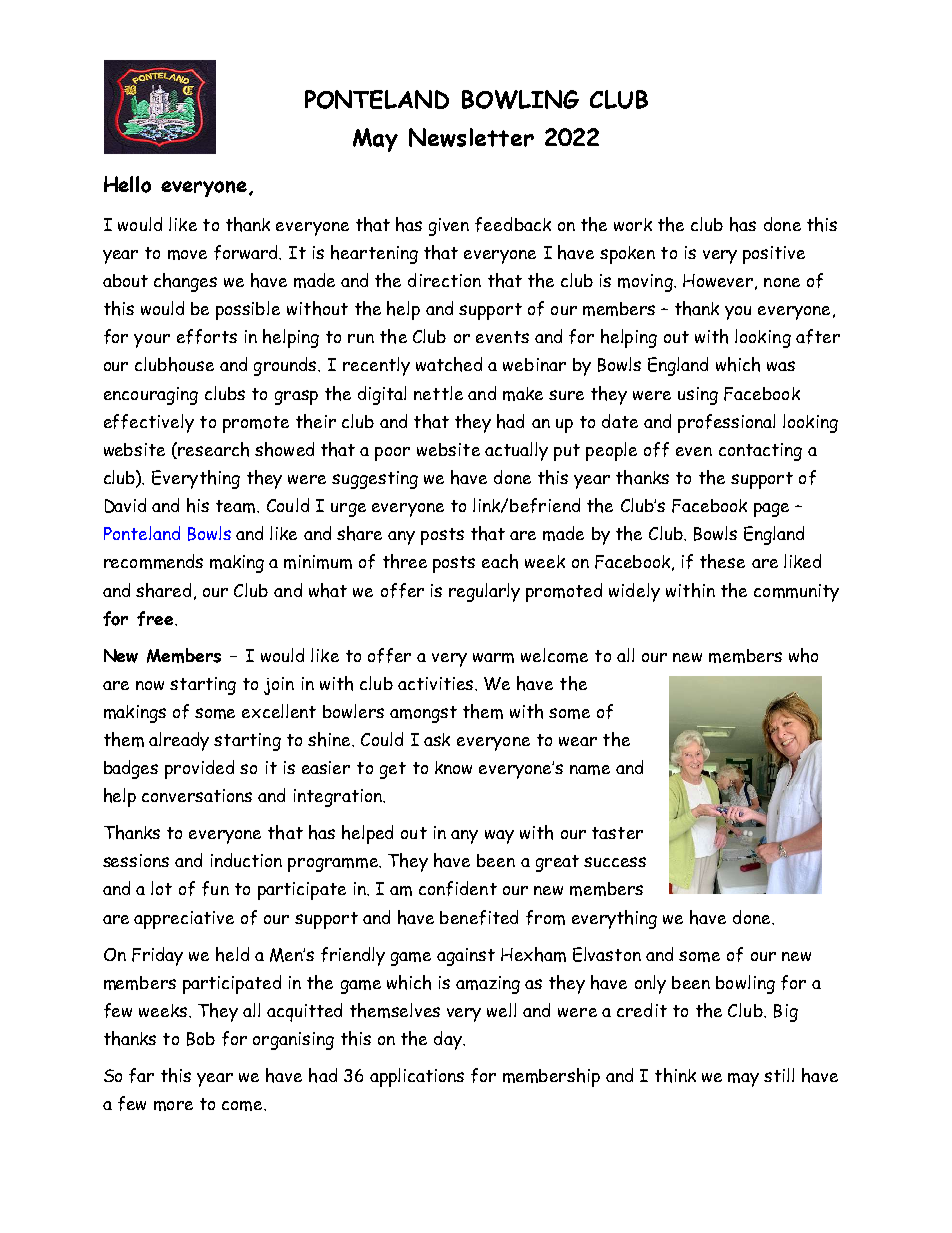 Image resolution: width=952 pixels, height=1233 pixels. Describe the element at coordinates (417, 1077) in the screenshot. I see `applications` at that location.
